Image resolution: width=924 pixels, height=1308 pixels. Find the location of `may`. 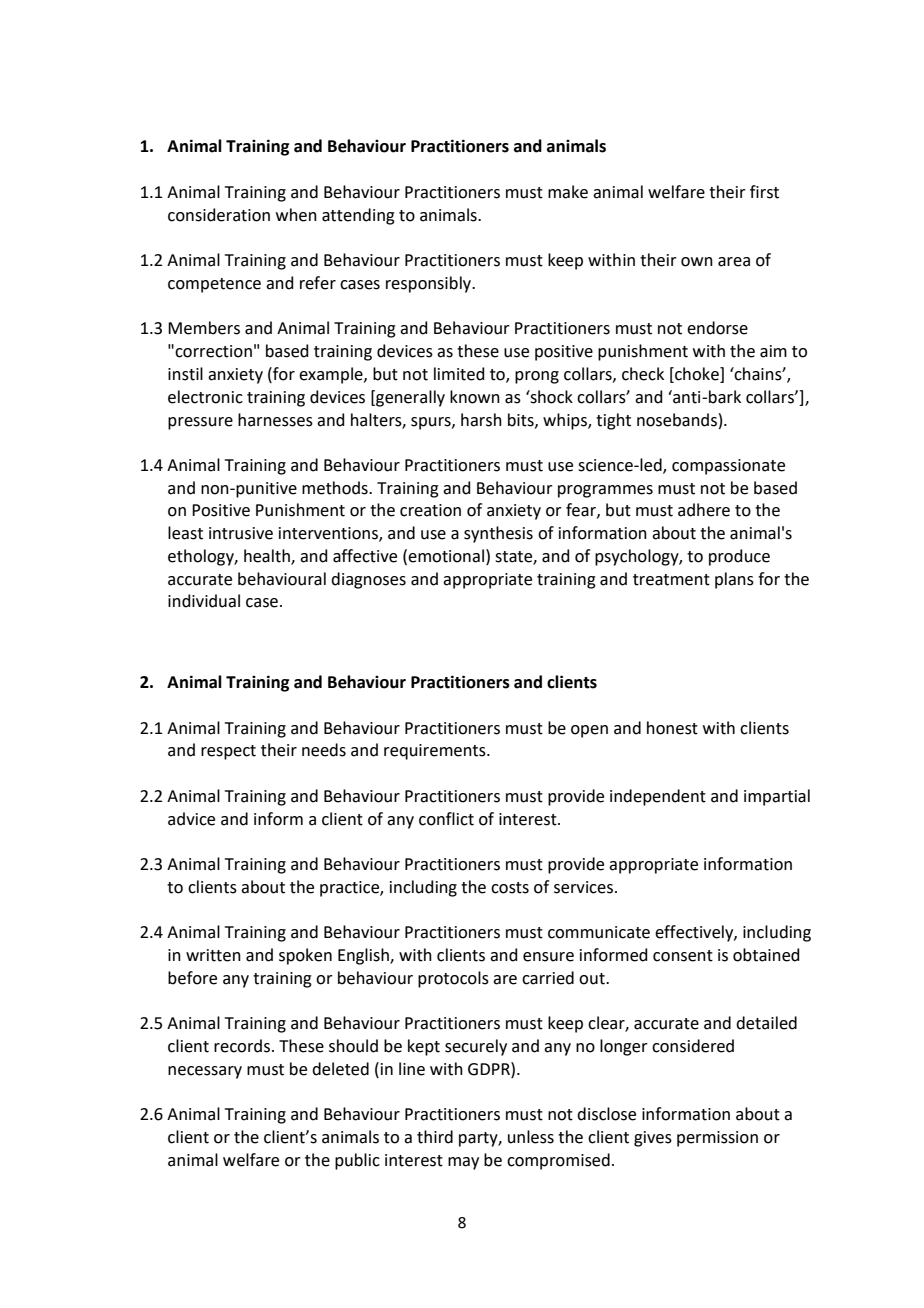

may is located at coordinates (463, 1163).
